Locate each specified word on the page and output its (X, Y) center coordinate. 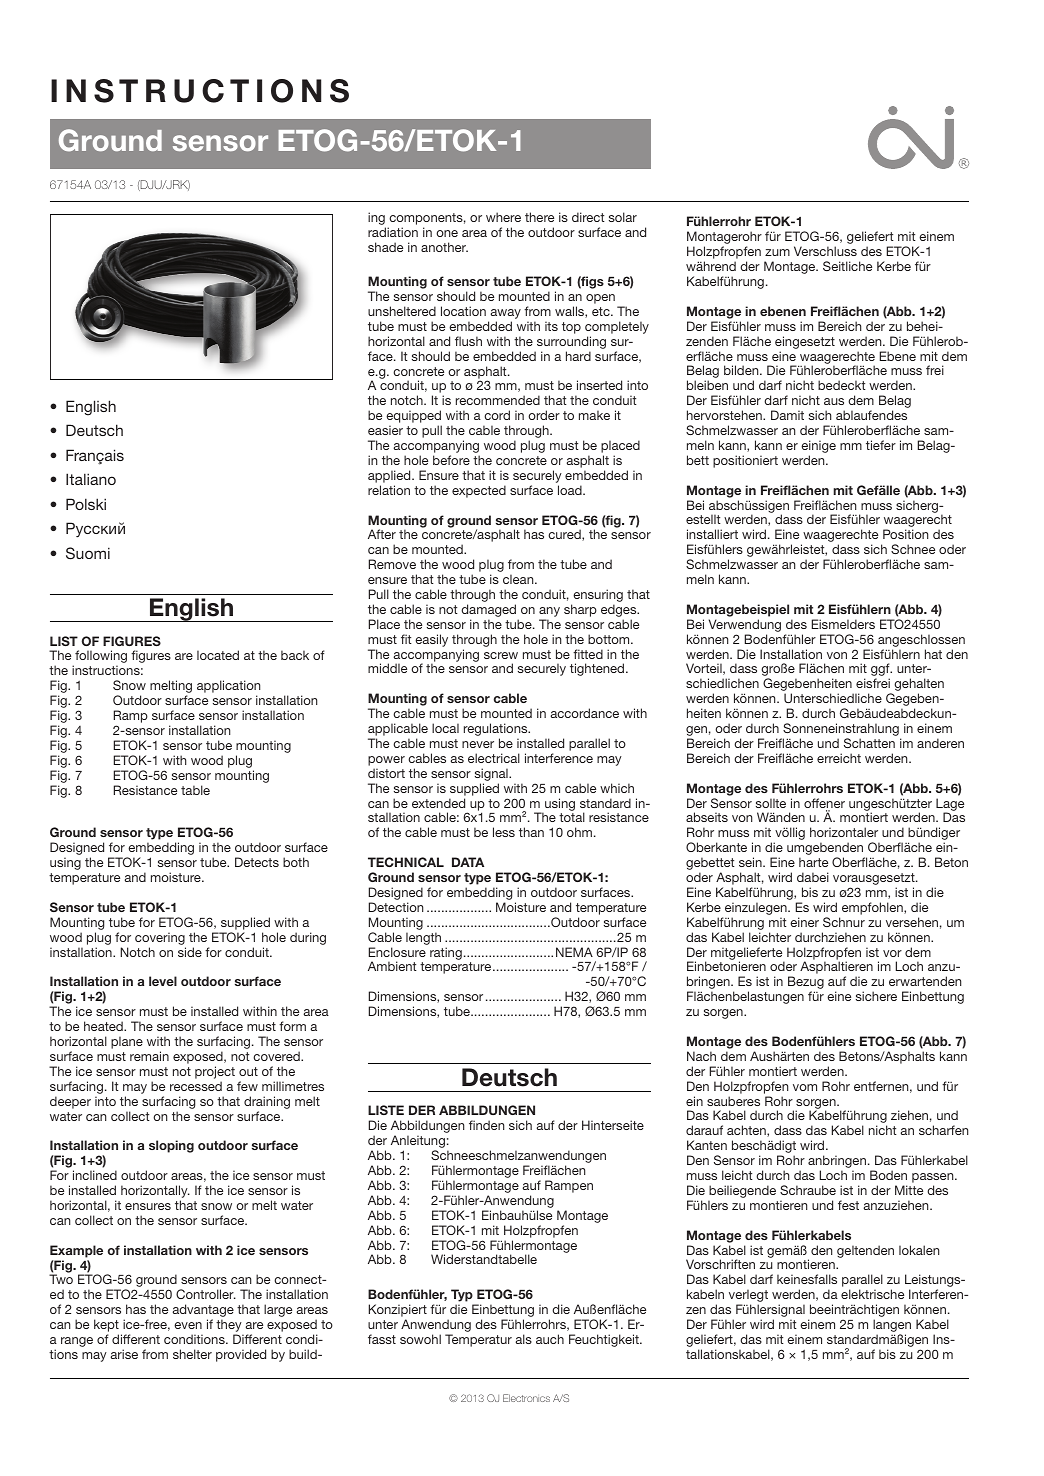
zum (777, 252)
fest (848, 1205)
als (523, 1339)
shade (385, 247)
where (503, 217)
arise (124, 1354)
